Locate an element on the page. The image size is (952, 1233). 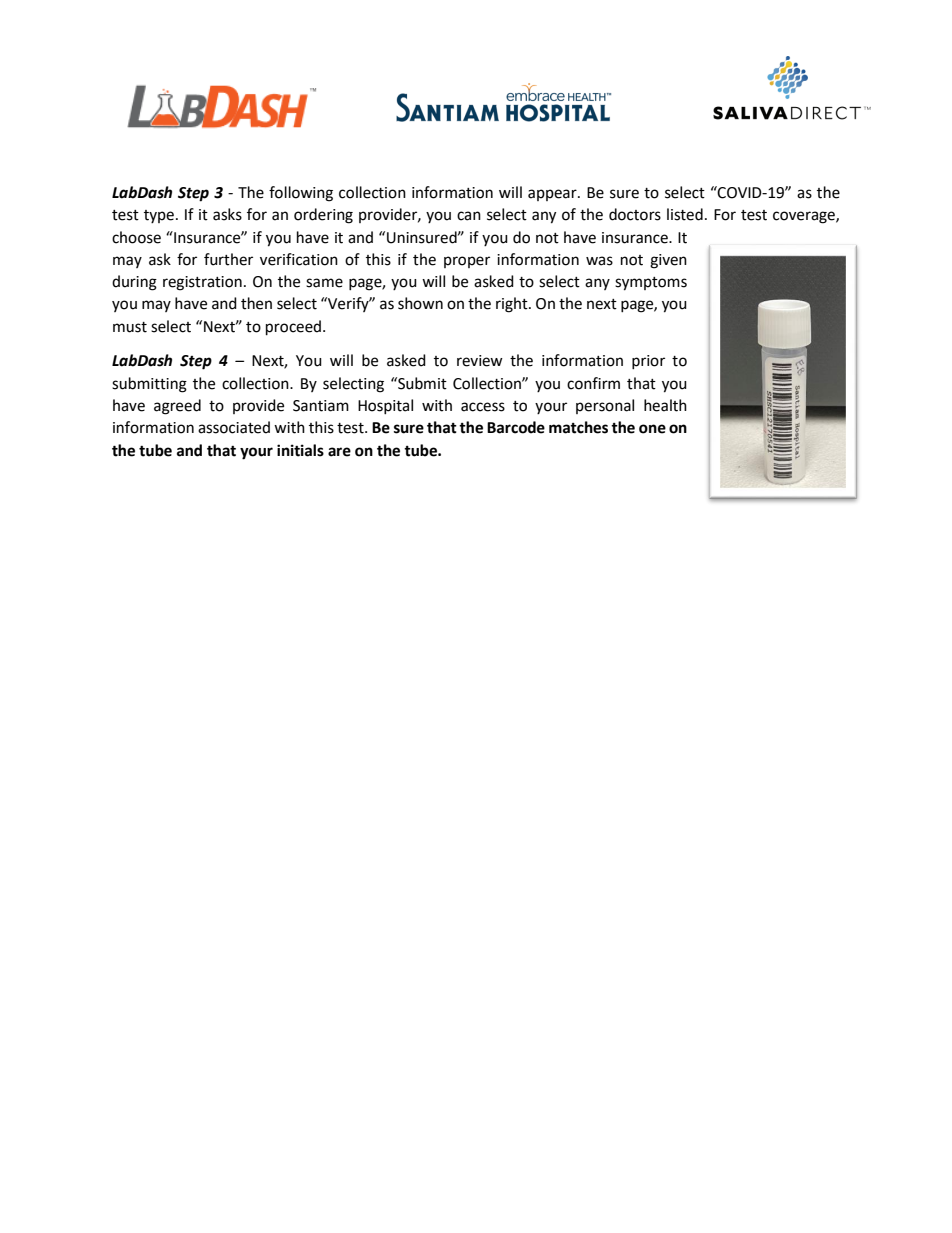
registration is located at coordinates (202, 283).
